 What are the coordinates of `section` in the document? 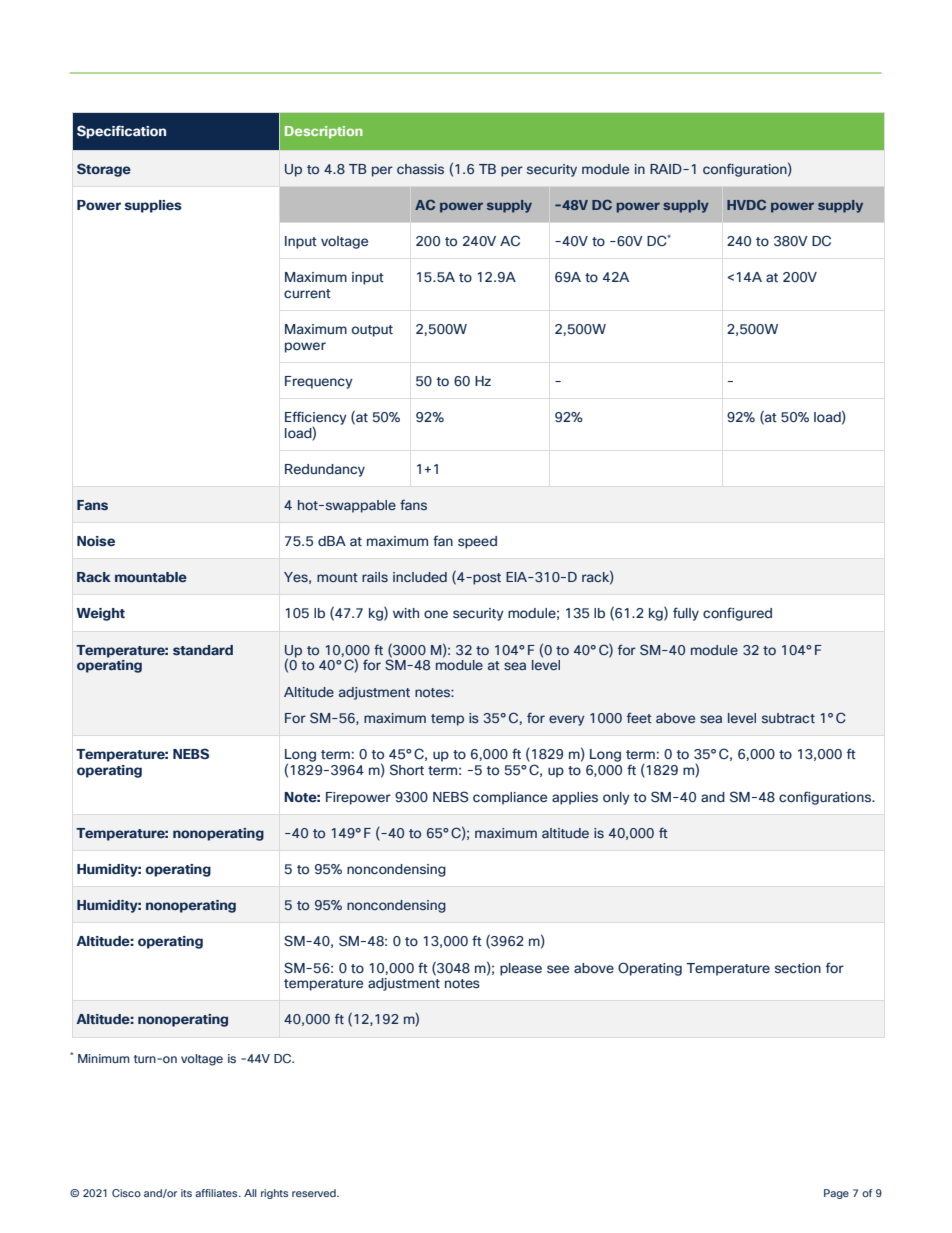 It's located at (798, 968).
